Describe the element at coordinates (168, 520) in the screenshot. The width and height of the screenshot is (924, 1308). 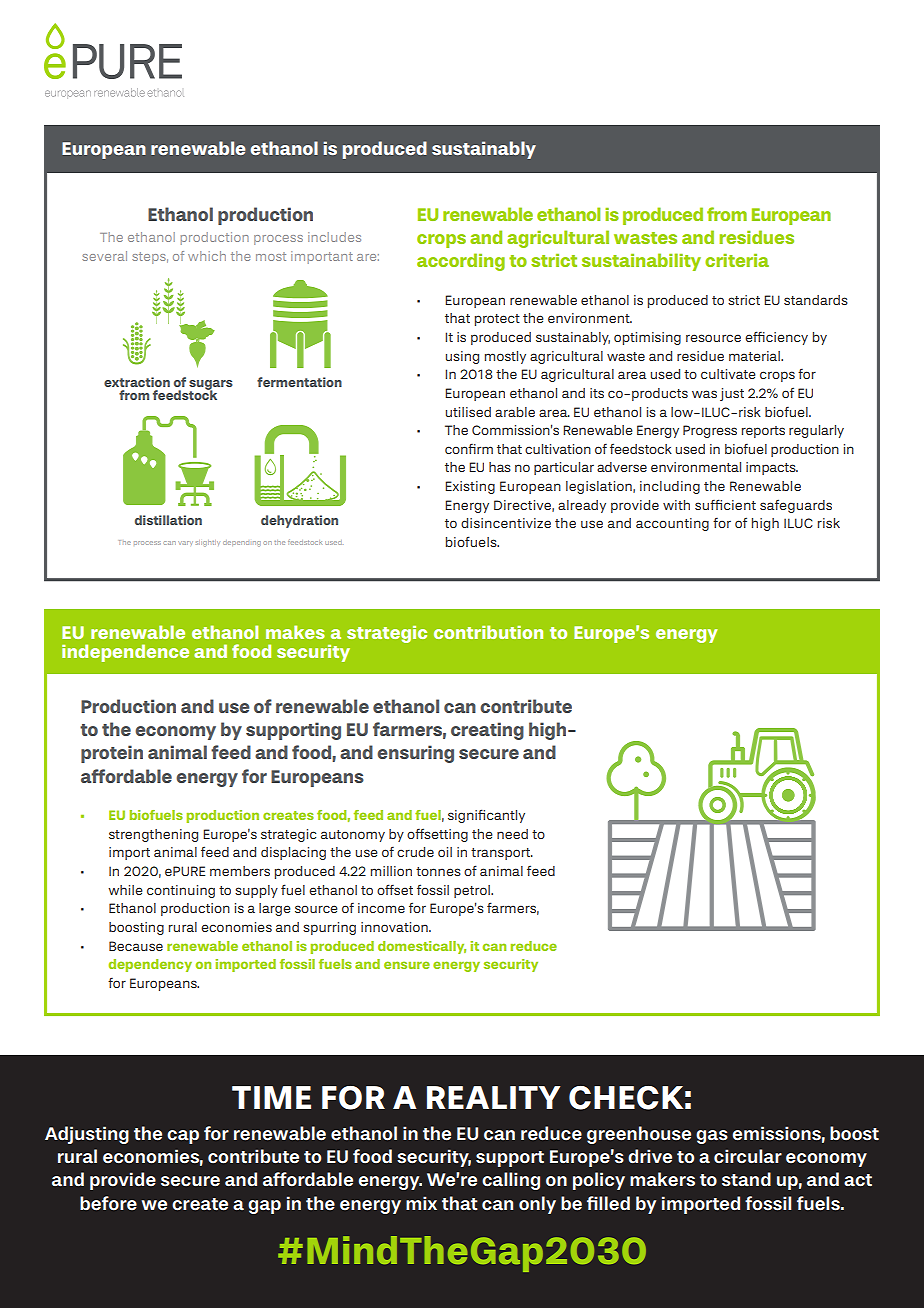
I see `distillation` at that location.
